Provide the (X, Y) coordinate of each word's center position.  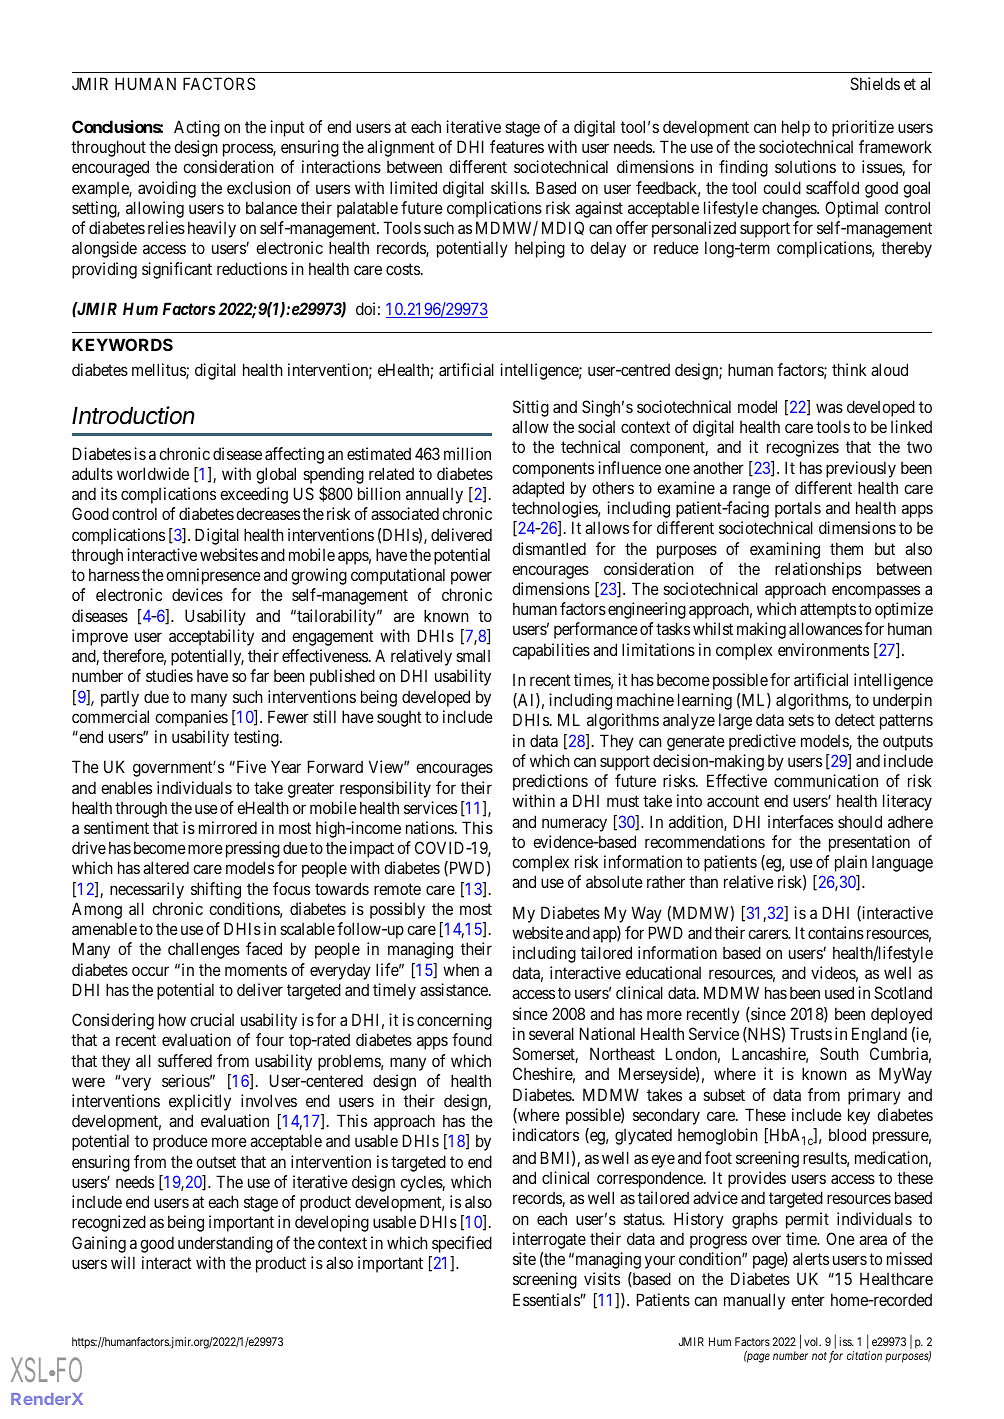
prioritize (863, 128)
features (517, 146)
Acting (197, 128)
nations (430, 827)
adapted (538, 489)
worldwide (153, 473)
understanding (225, 1244)
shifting (216, 890)
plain (851, 863)
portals (798, 509)
